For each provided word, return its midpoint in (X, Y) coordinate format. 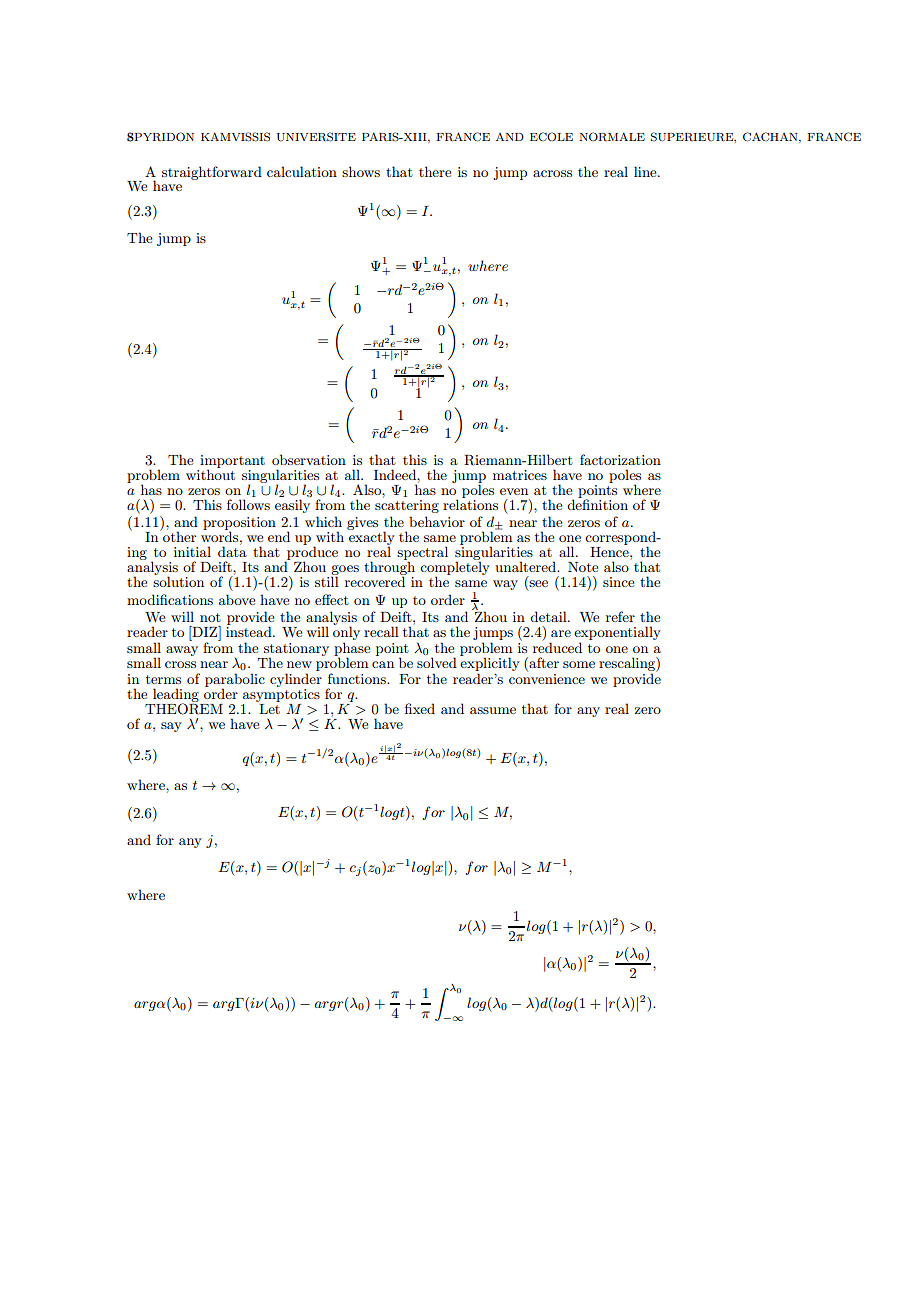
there (435, 171)
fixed (420, 708)
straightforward (212, 173)
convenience (547, 679)
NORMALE (612, 137)
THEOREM (184, 708)
